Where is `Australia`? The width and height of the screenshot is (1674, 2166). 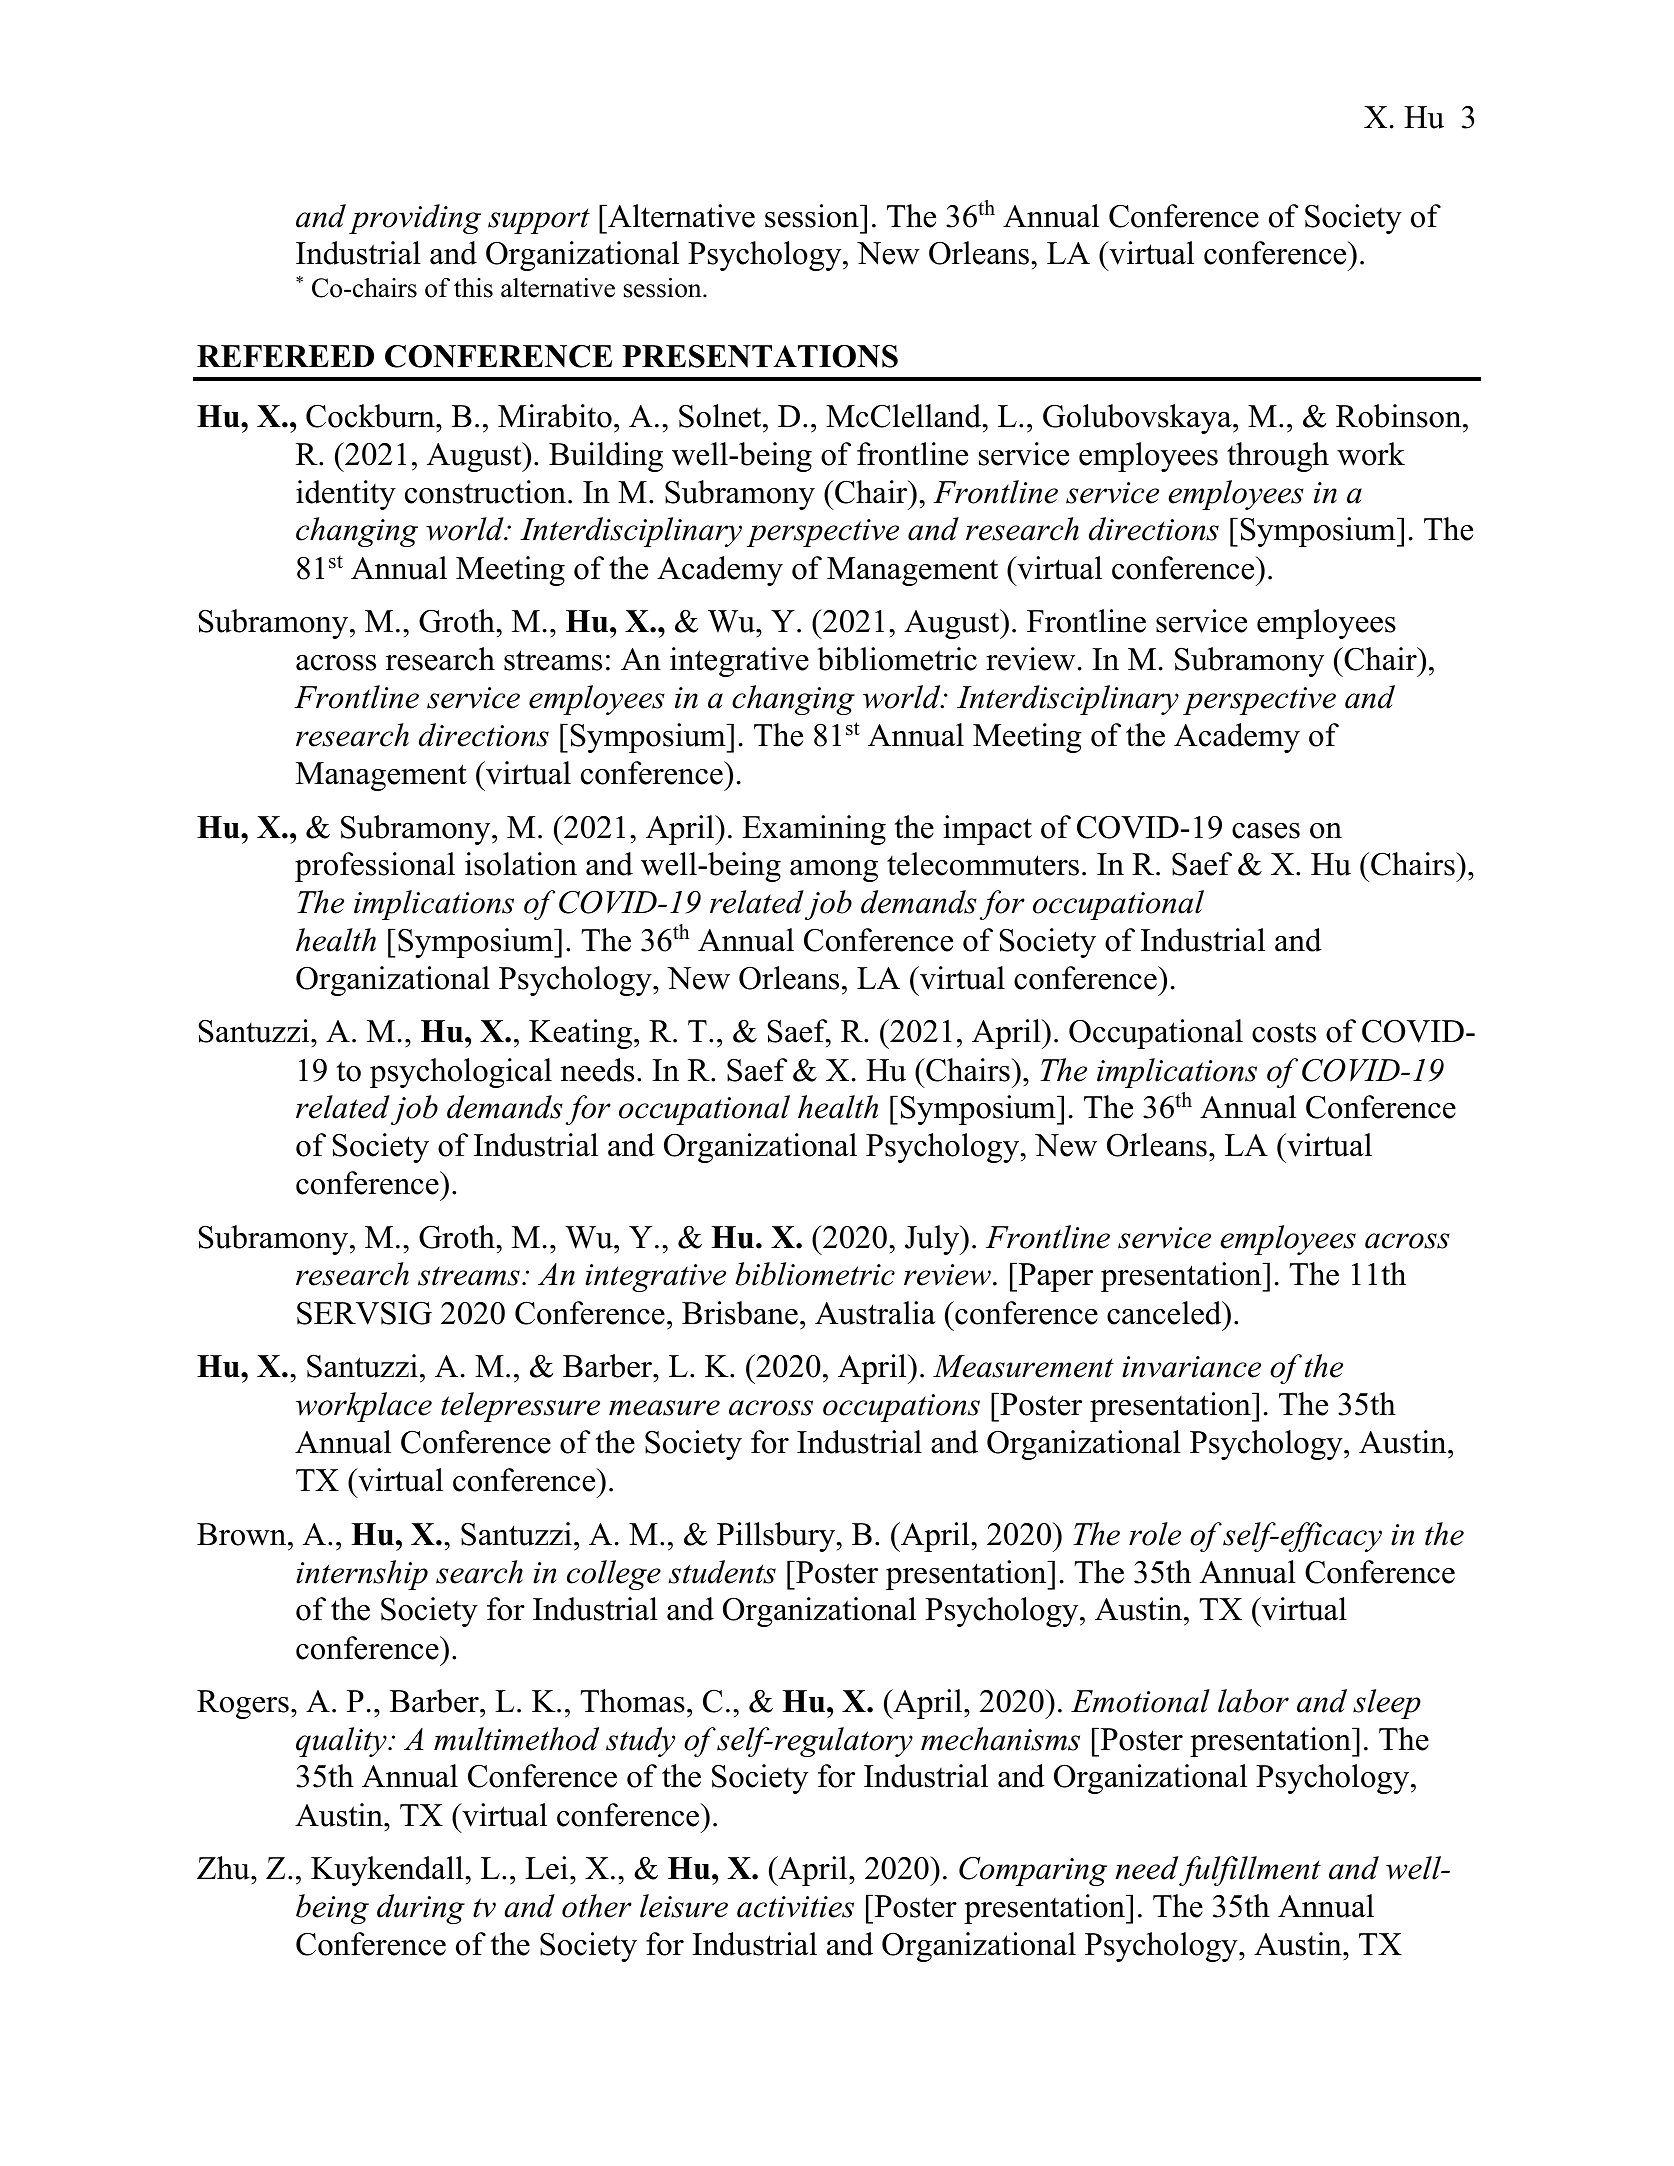
Australia is located at coordinates (875, 1313).
